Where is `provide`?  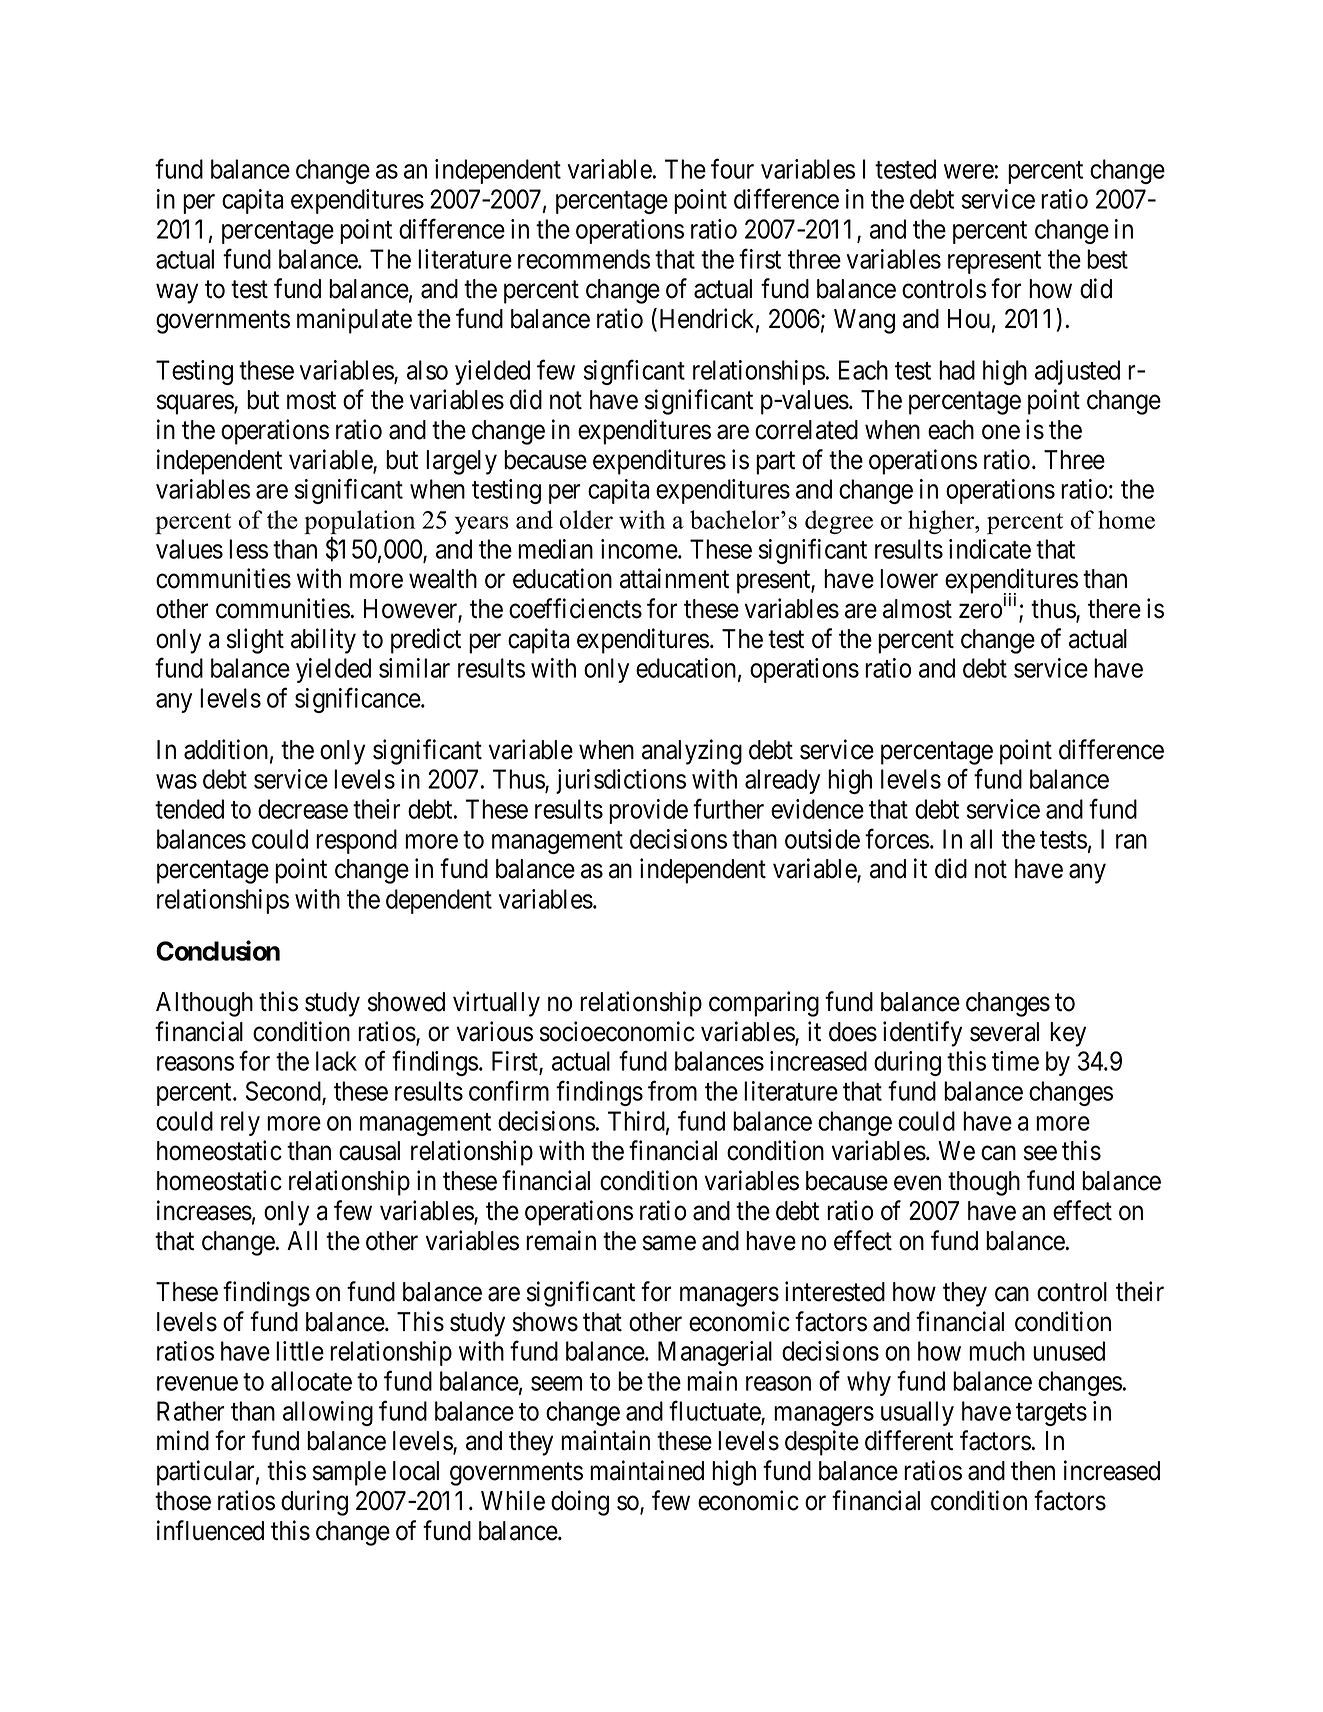 provide is located at coordinates (648, 811).
